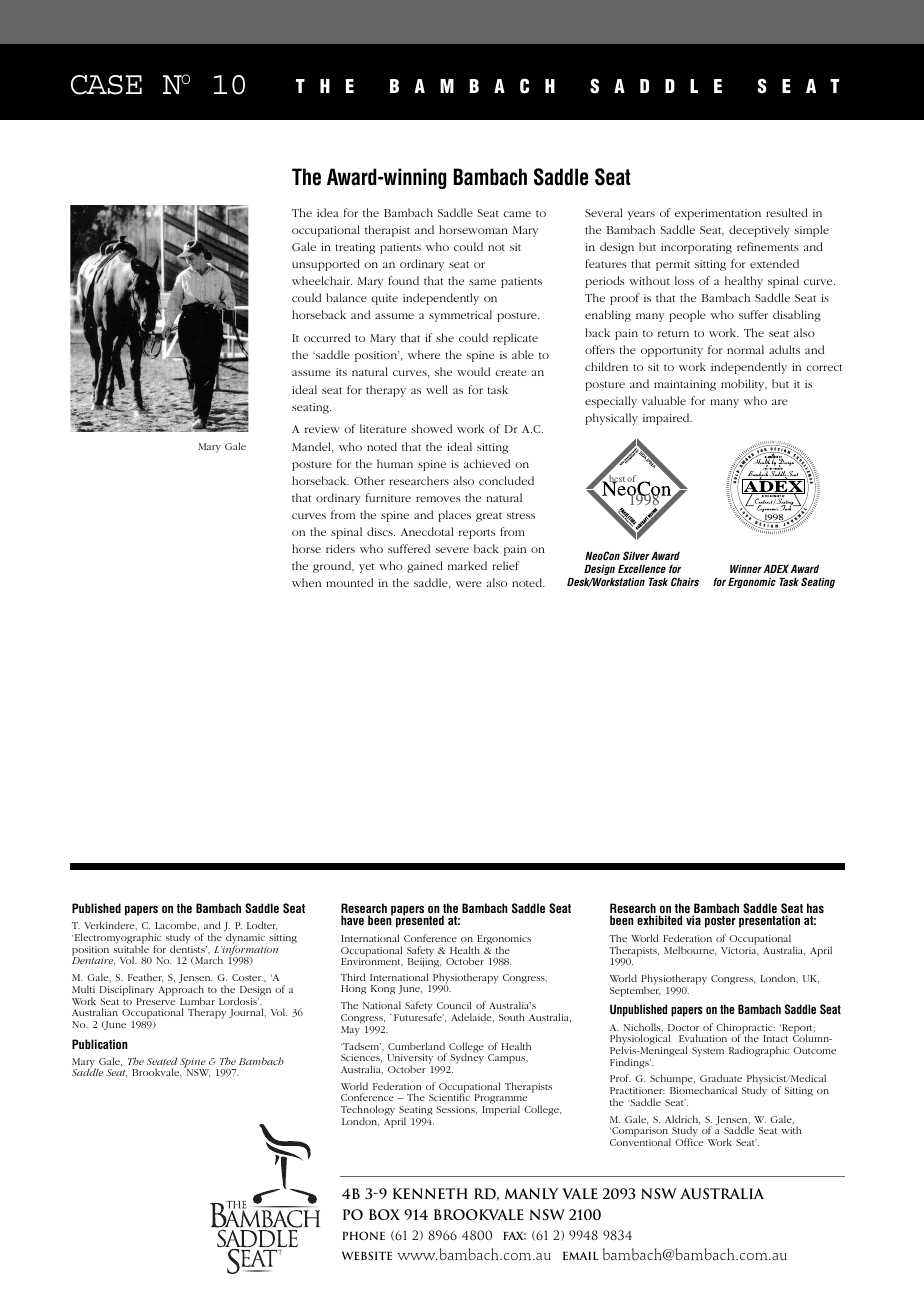  I want to click on when, so click(306, 582).
